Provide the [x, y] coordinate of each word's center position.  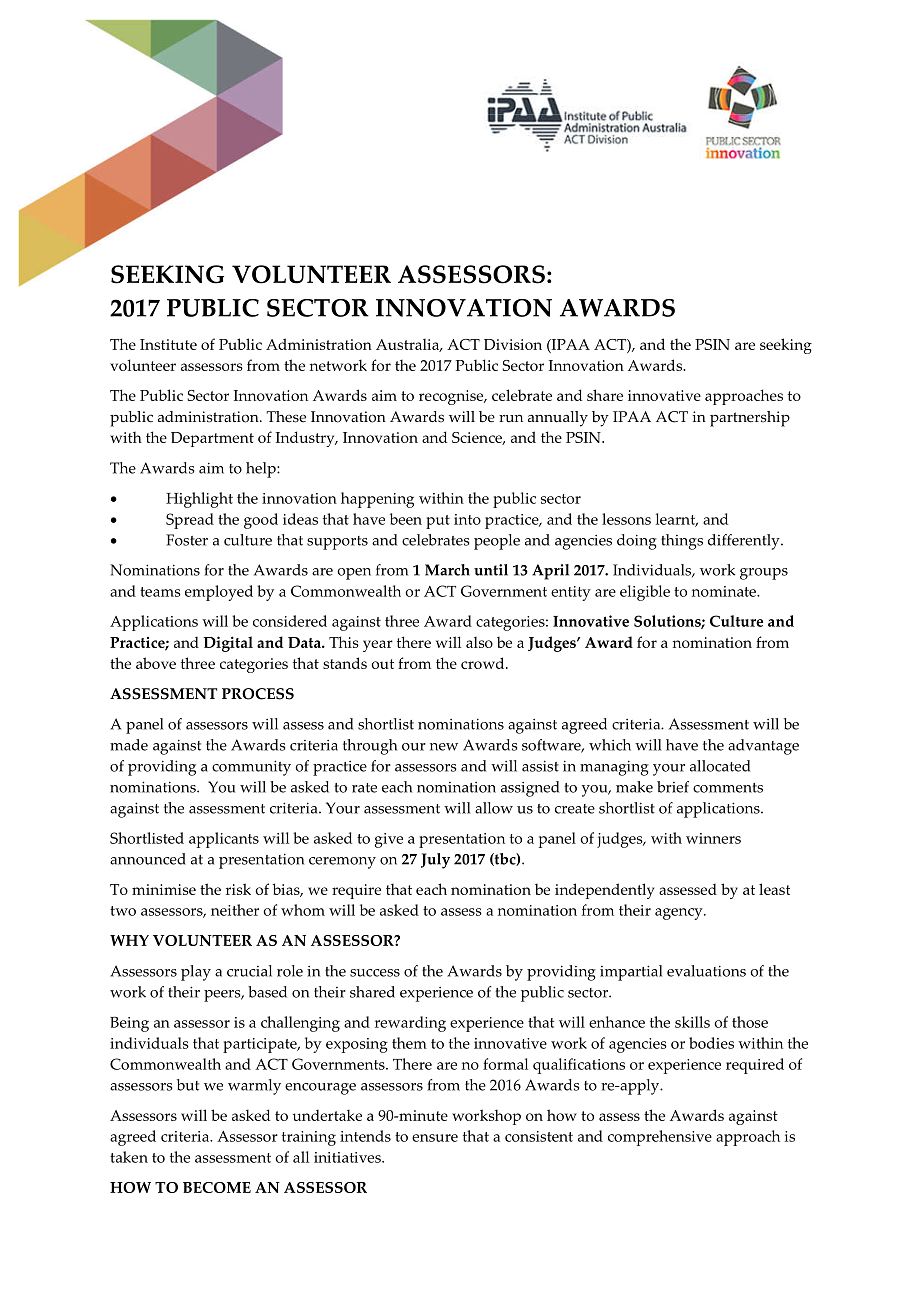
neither [235, 910]
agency [680, 914]
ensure [435, 1138]
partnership [750, 419]
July [435, 861]
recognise [452, 397]
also [479, 642]
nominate [725, 591]
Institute [168, 344]
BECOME [217, 1187]
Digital [228, 644]
